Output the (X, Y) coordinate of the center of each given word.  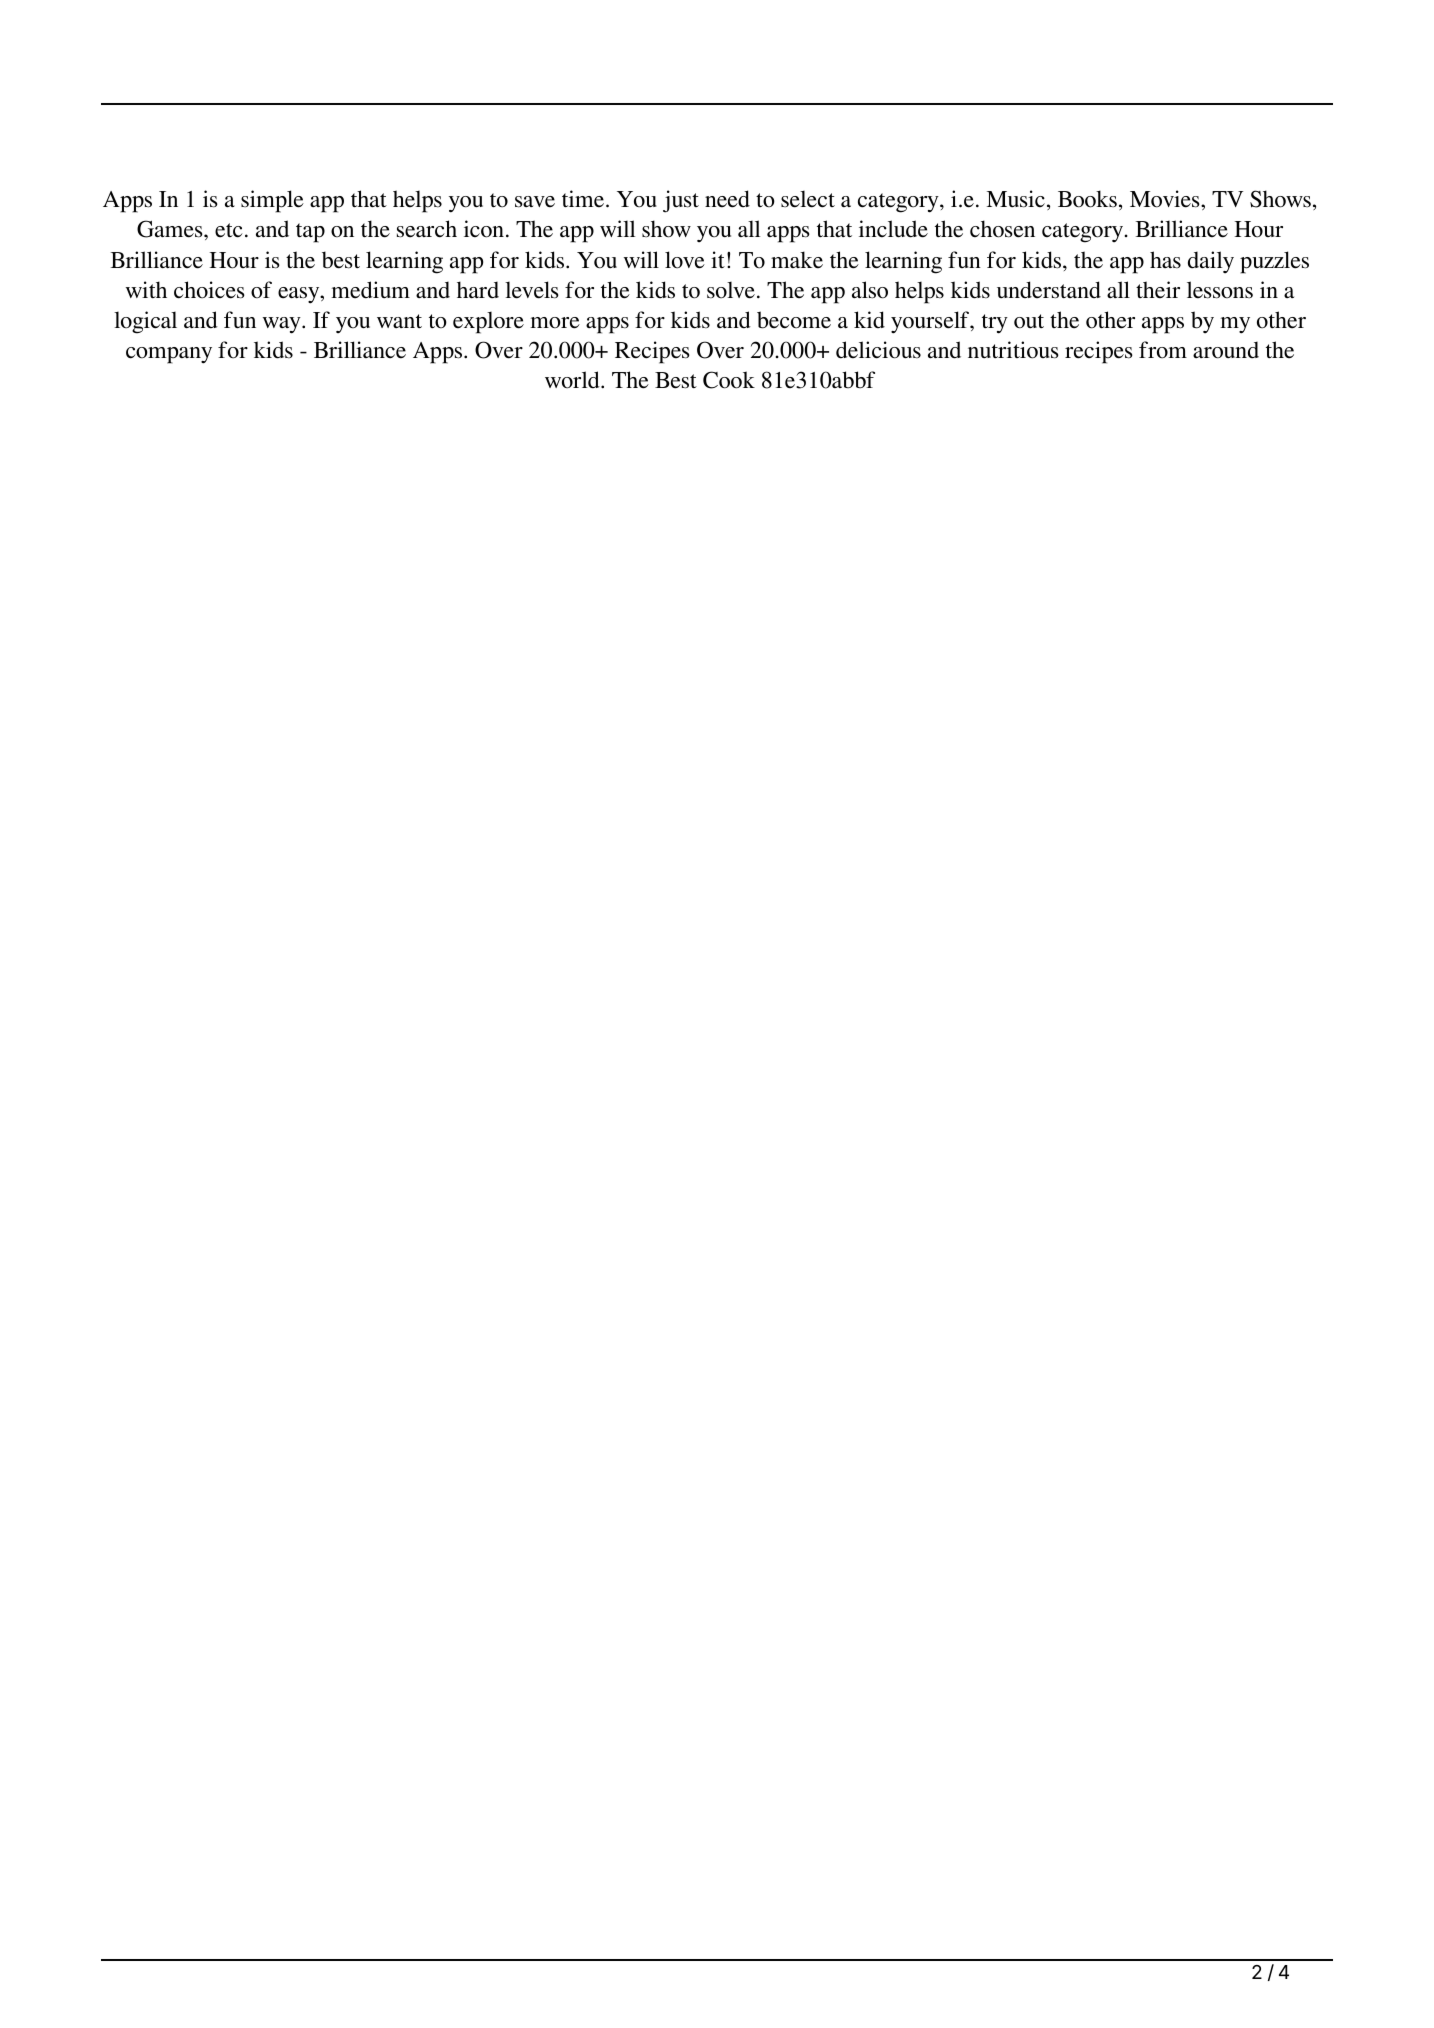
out (1029, 321)
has (1165, 259)
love (685, 260)
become (794, 320)
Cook (729, 380)
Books (1087, 199)
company (169, 355)
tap (310, 233)
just (681, 201)
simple (272, 201)
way (283, 325)
